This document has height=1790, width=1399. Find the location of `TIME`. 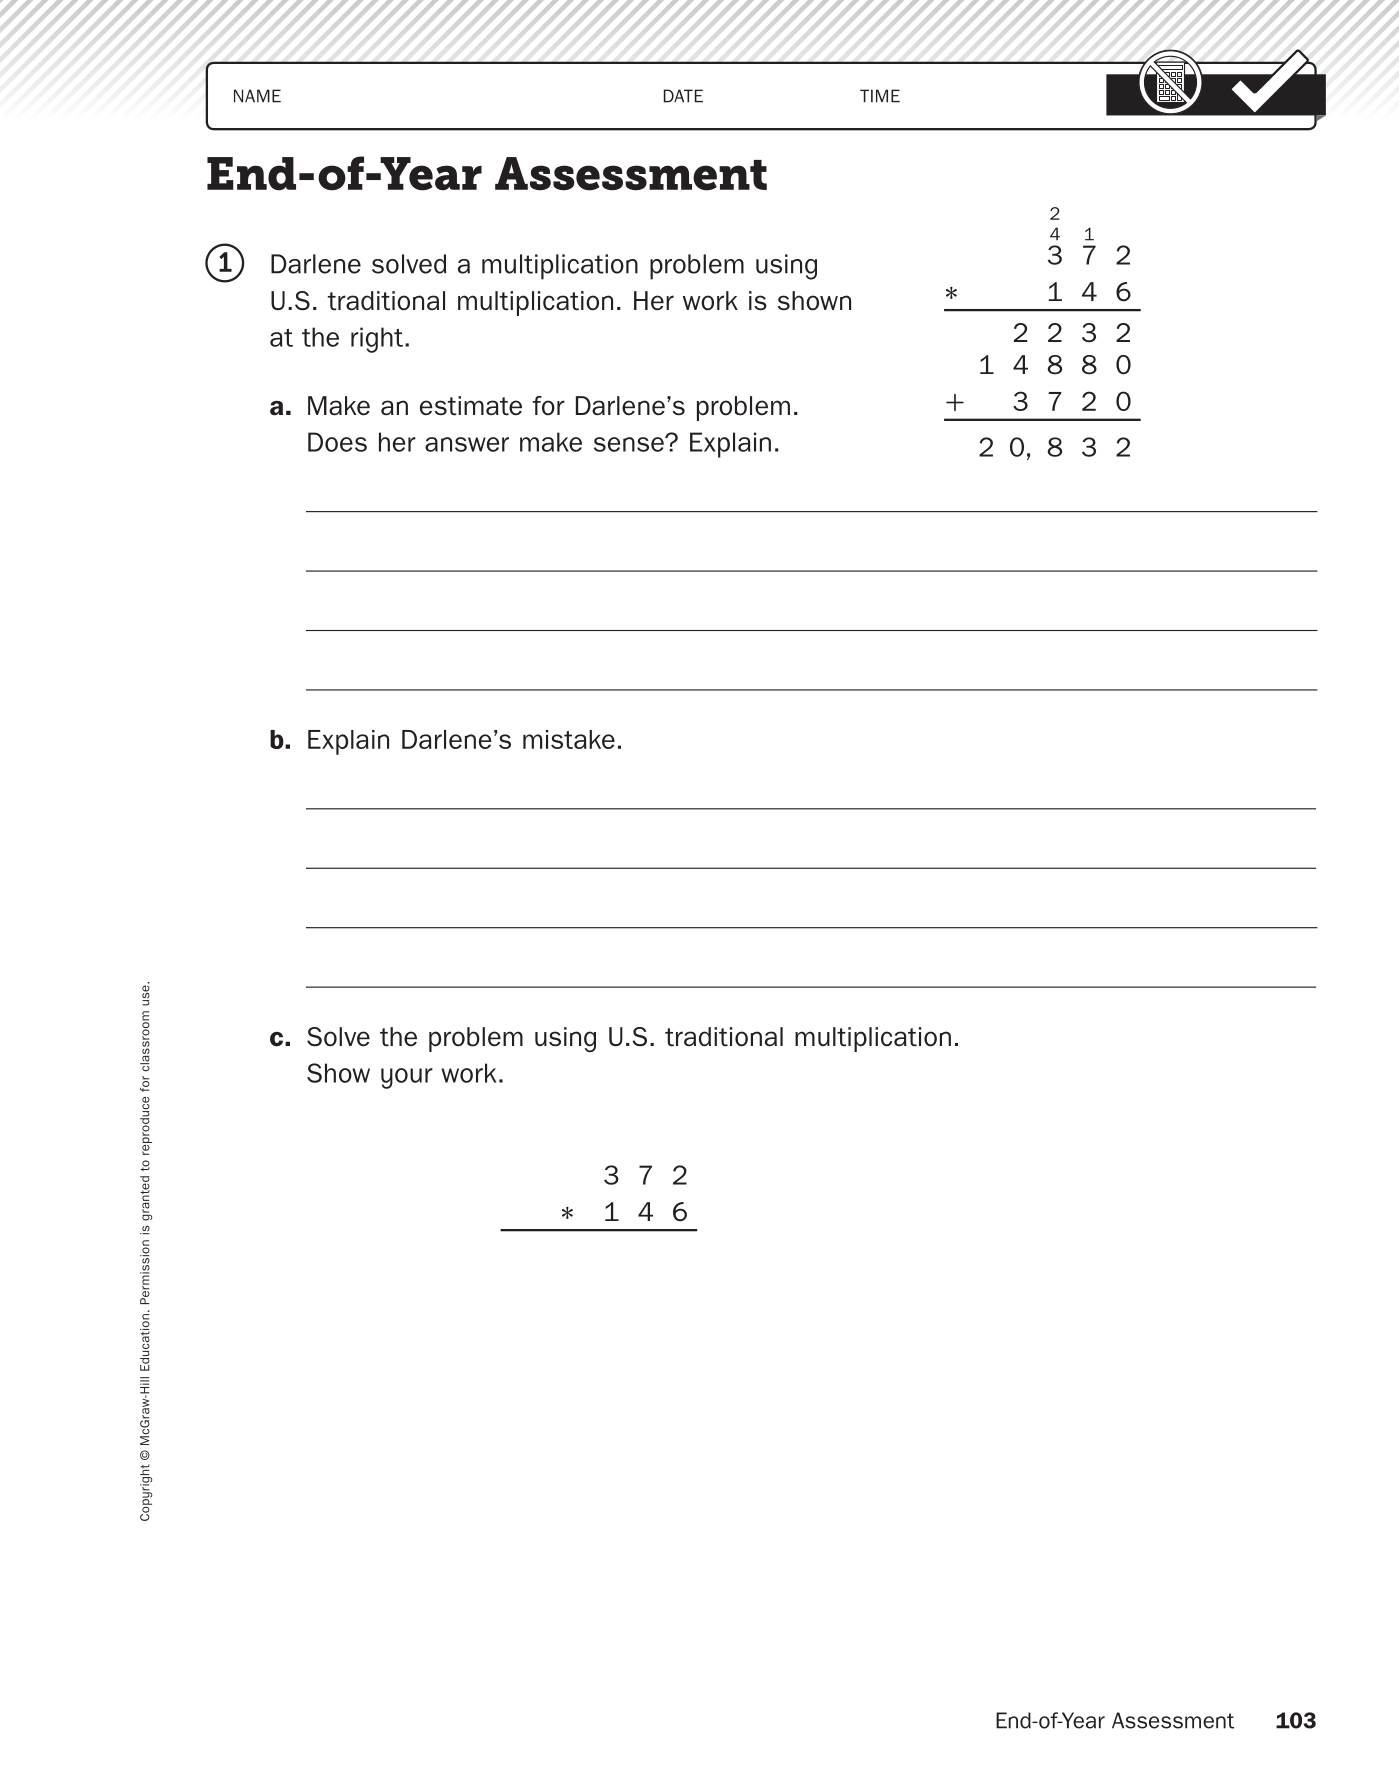

TIME is located at coordinates (880, 96).
